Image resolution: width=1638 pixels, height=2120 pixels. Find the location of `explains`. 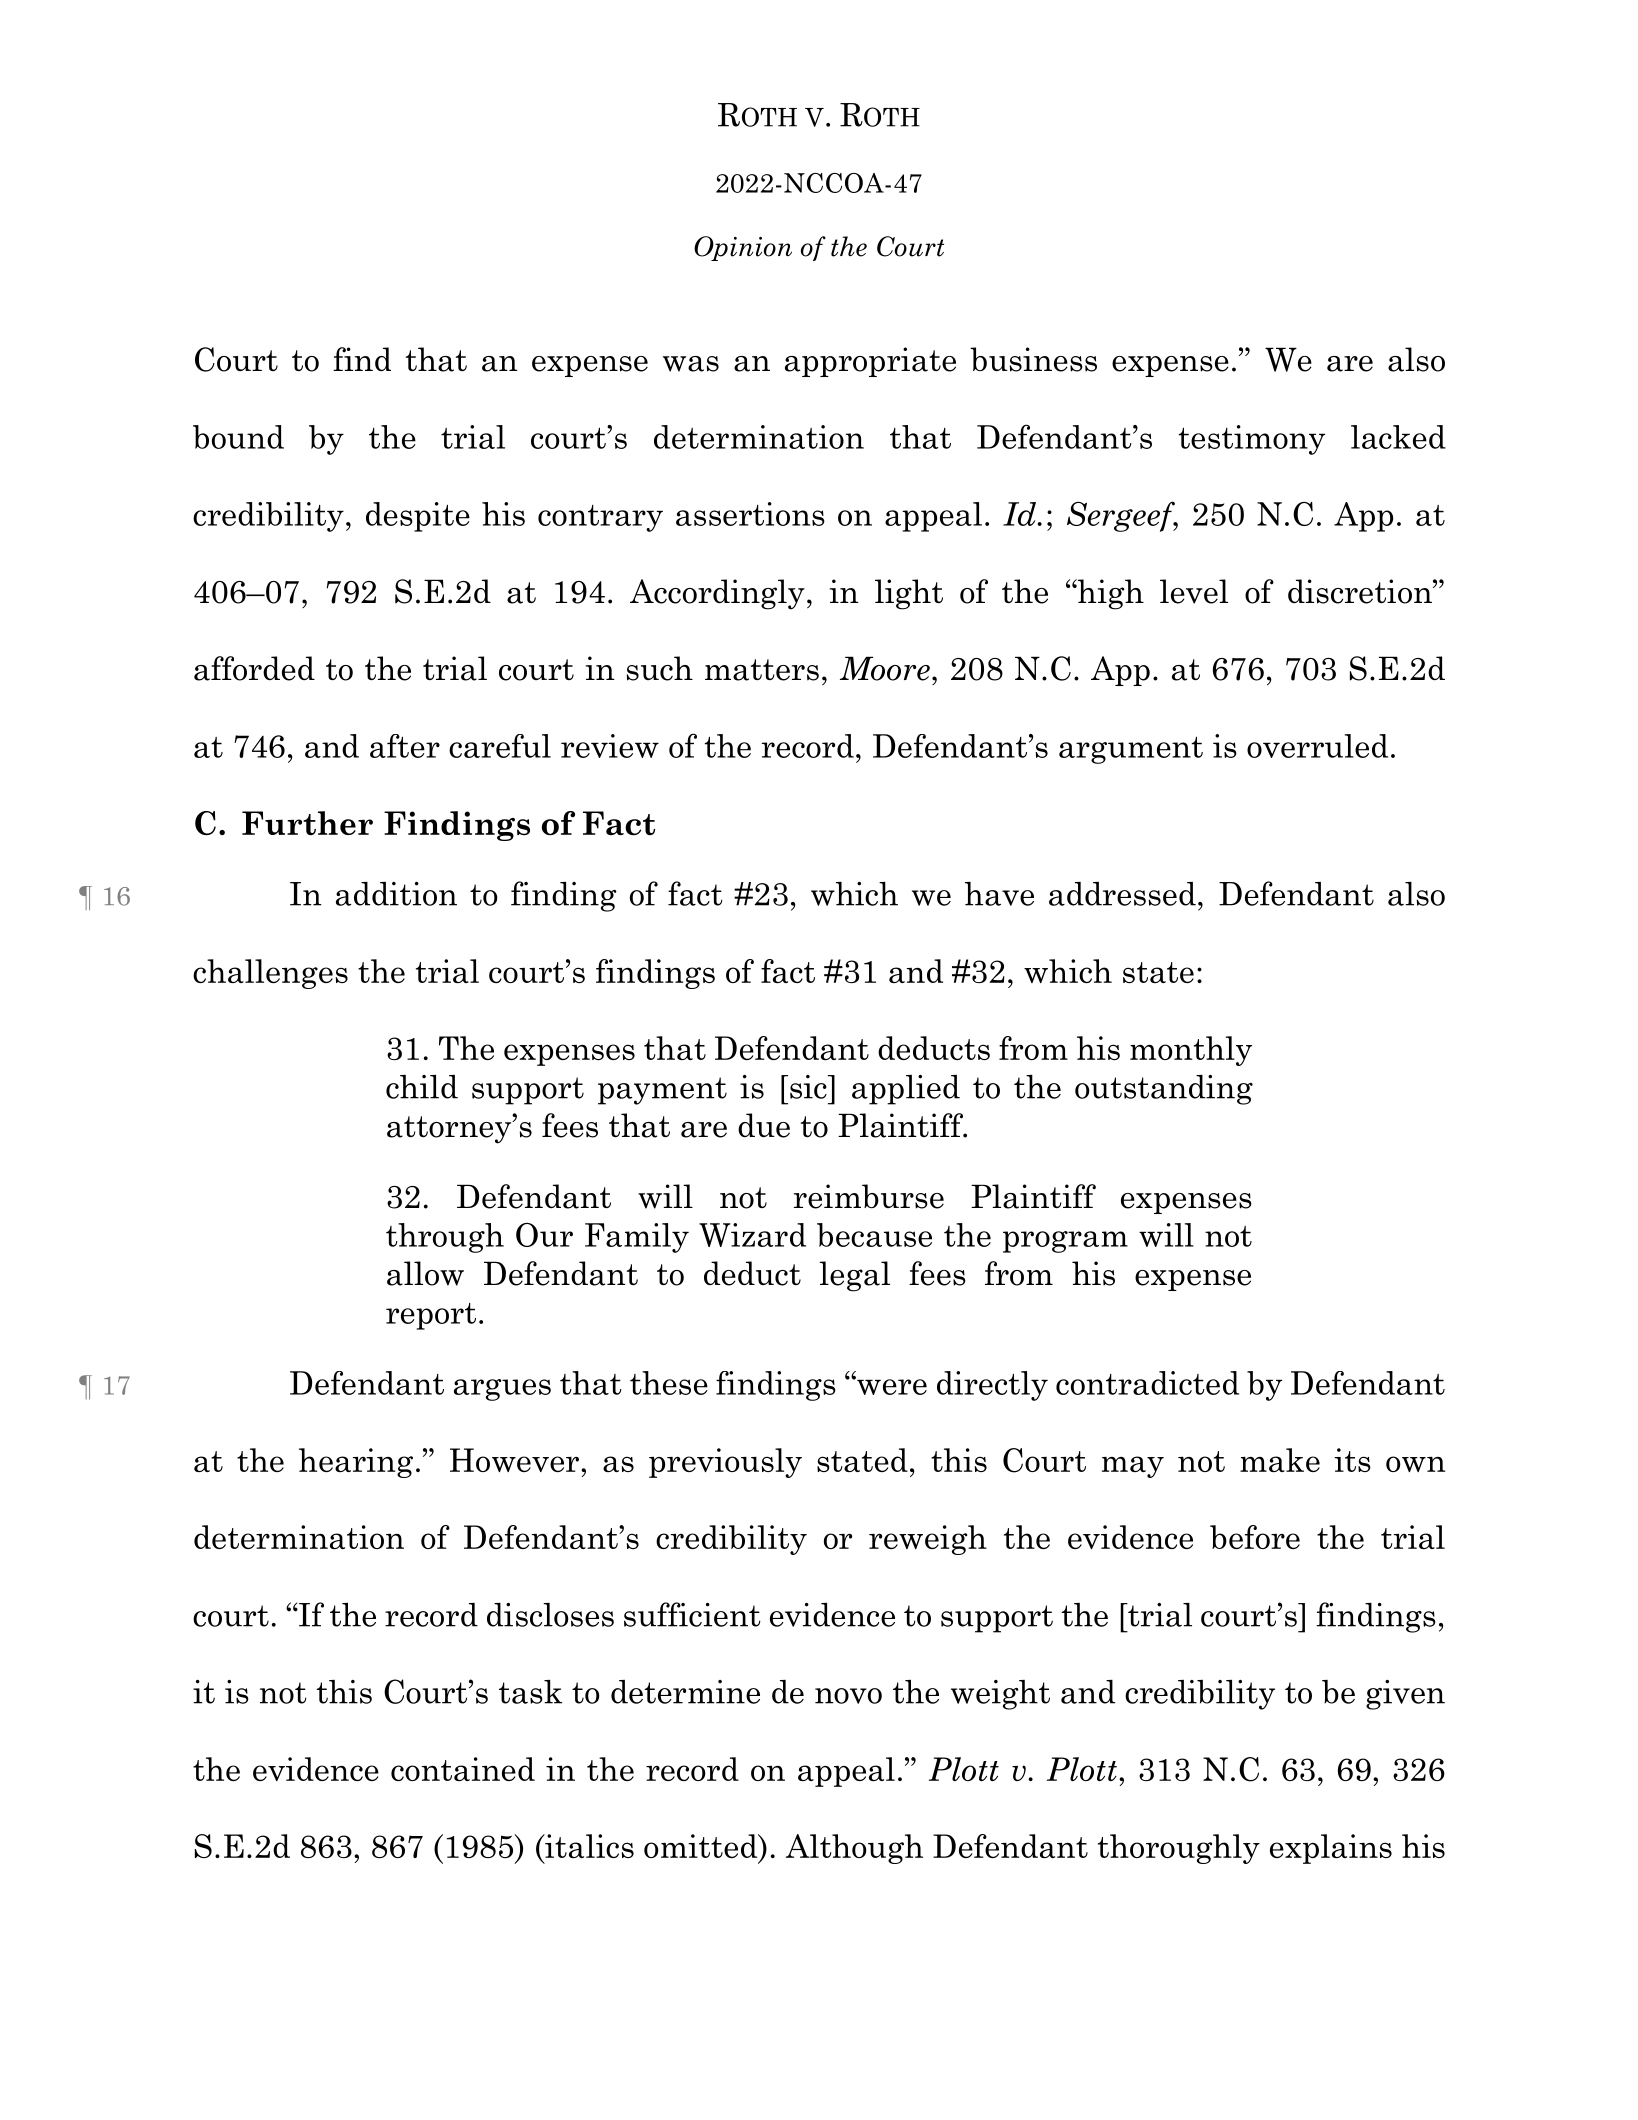

explains is located at coordinates (1331, 1849).
